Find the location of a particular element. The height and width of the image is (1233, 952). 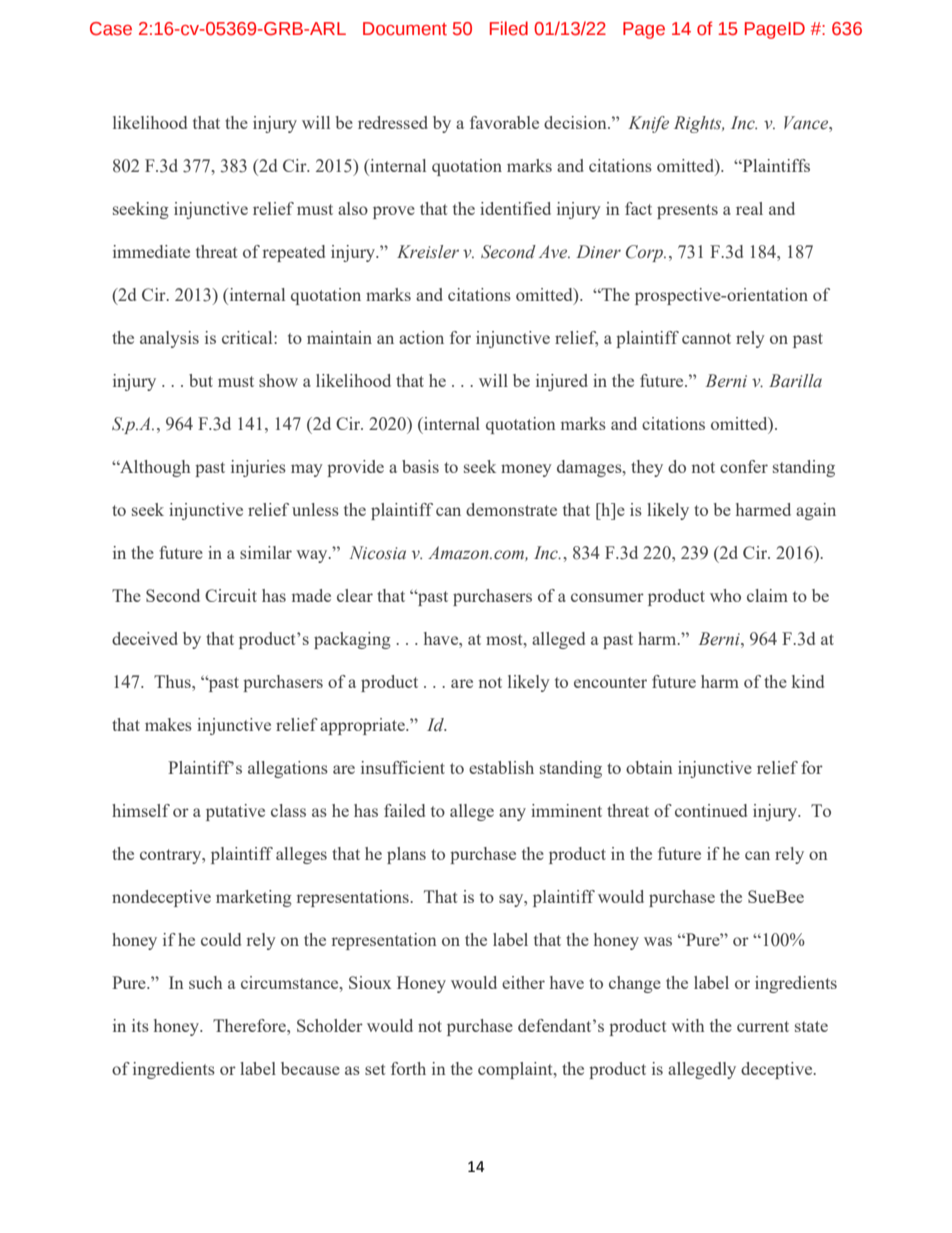

putative is located at coordinates (235, 812).
